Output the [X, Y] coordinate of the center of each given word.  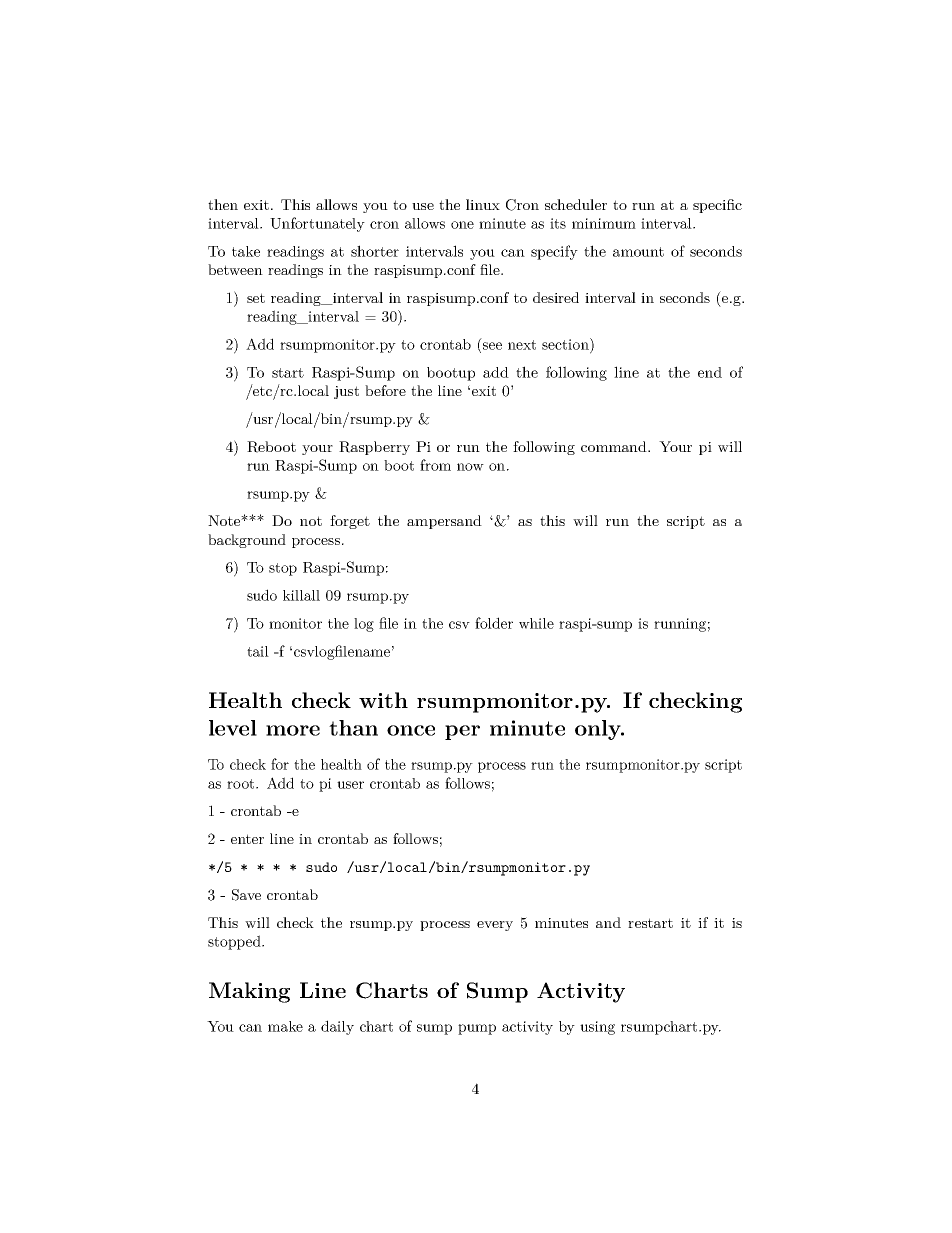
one [462, 225]
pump [477, 1029]
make [285, 1026]
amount [638, 252]
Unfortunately [317, 224]
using [597, 1028]
